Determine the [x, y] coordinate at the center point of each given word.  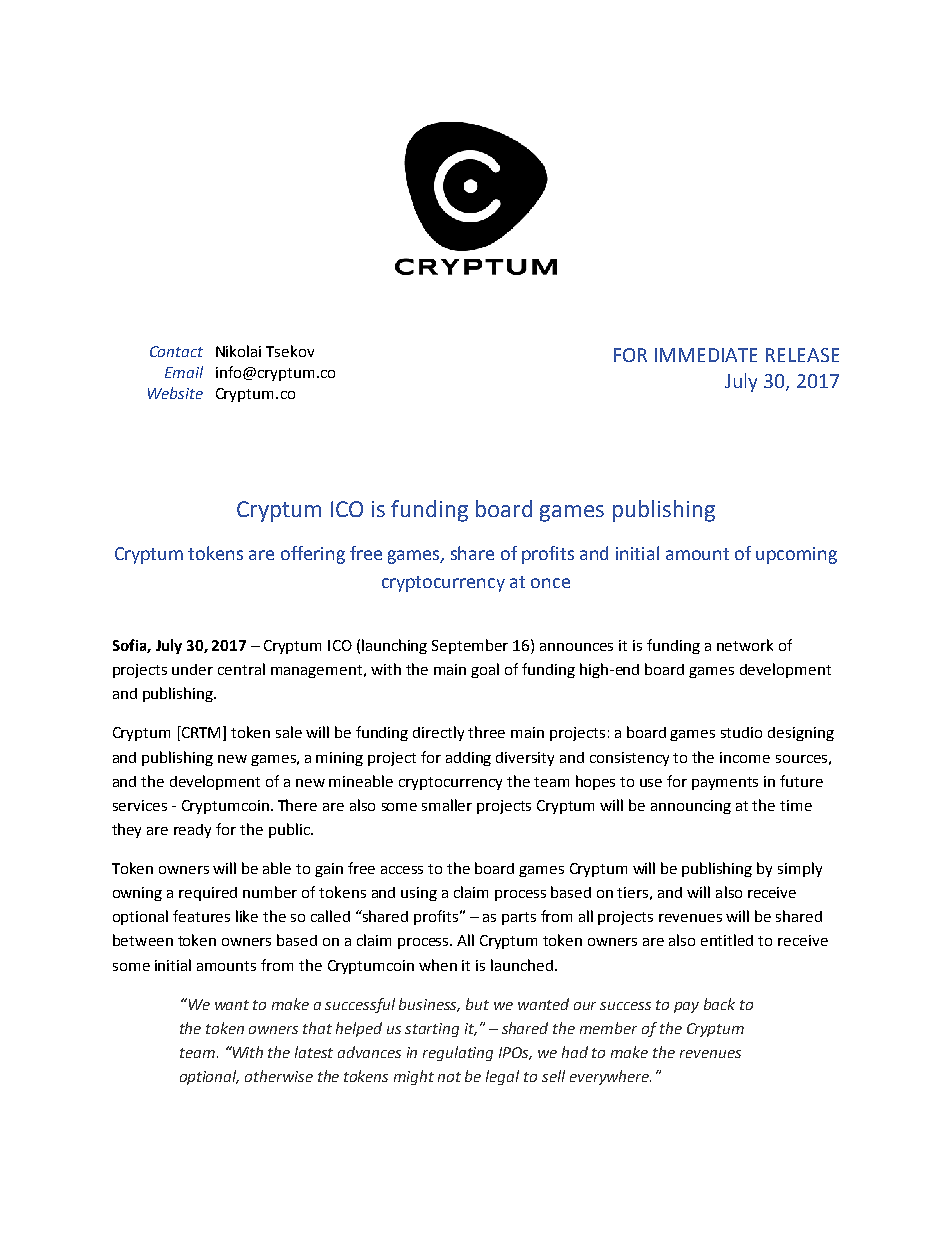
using [419, 894]
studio [741, 732]
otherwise [279, 1076]
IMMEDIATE [706, 355]
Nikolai [238, 351]
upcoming [796, 555]
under [192, 669]
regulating [458, 1053]
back [719, 1004]
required [208, 894]
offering [313, 555]
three [486, 732]
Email [184, 372]
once [550, 583]
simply [800, 869]
